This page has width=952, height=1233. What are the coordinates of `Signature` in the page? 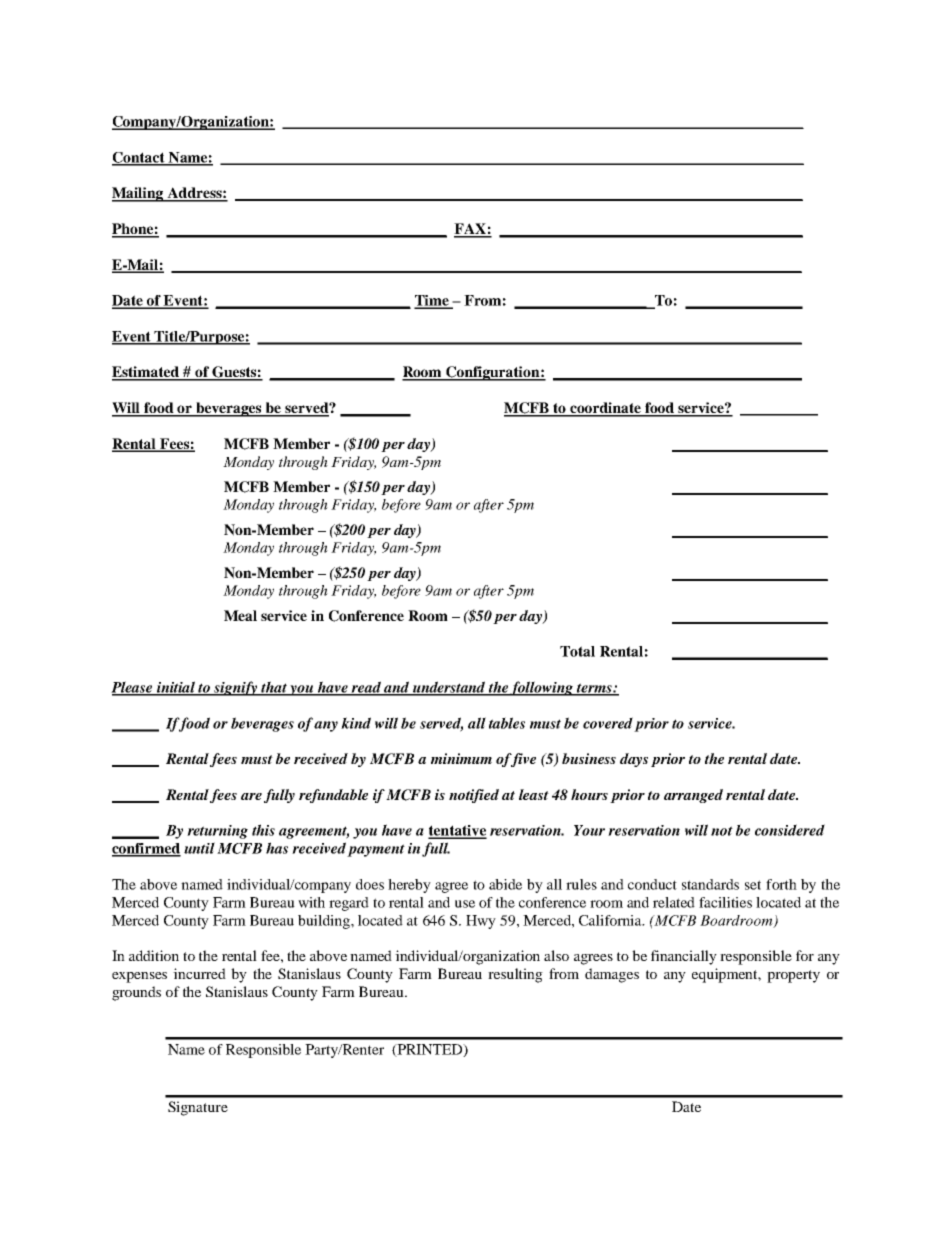 It's located at (198, 1108).
